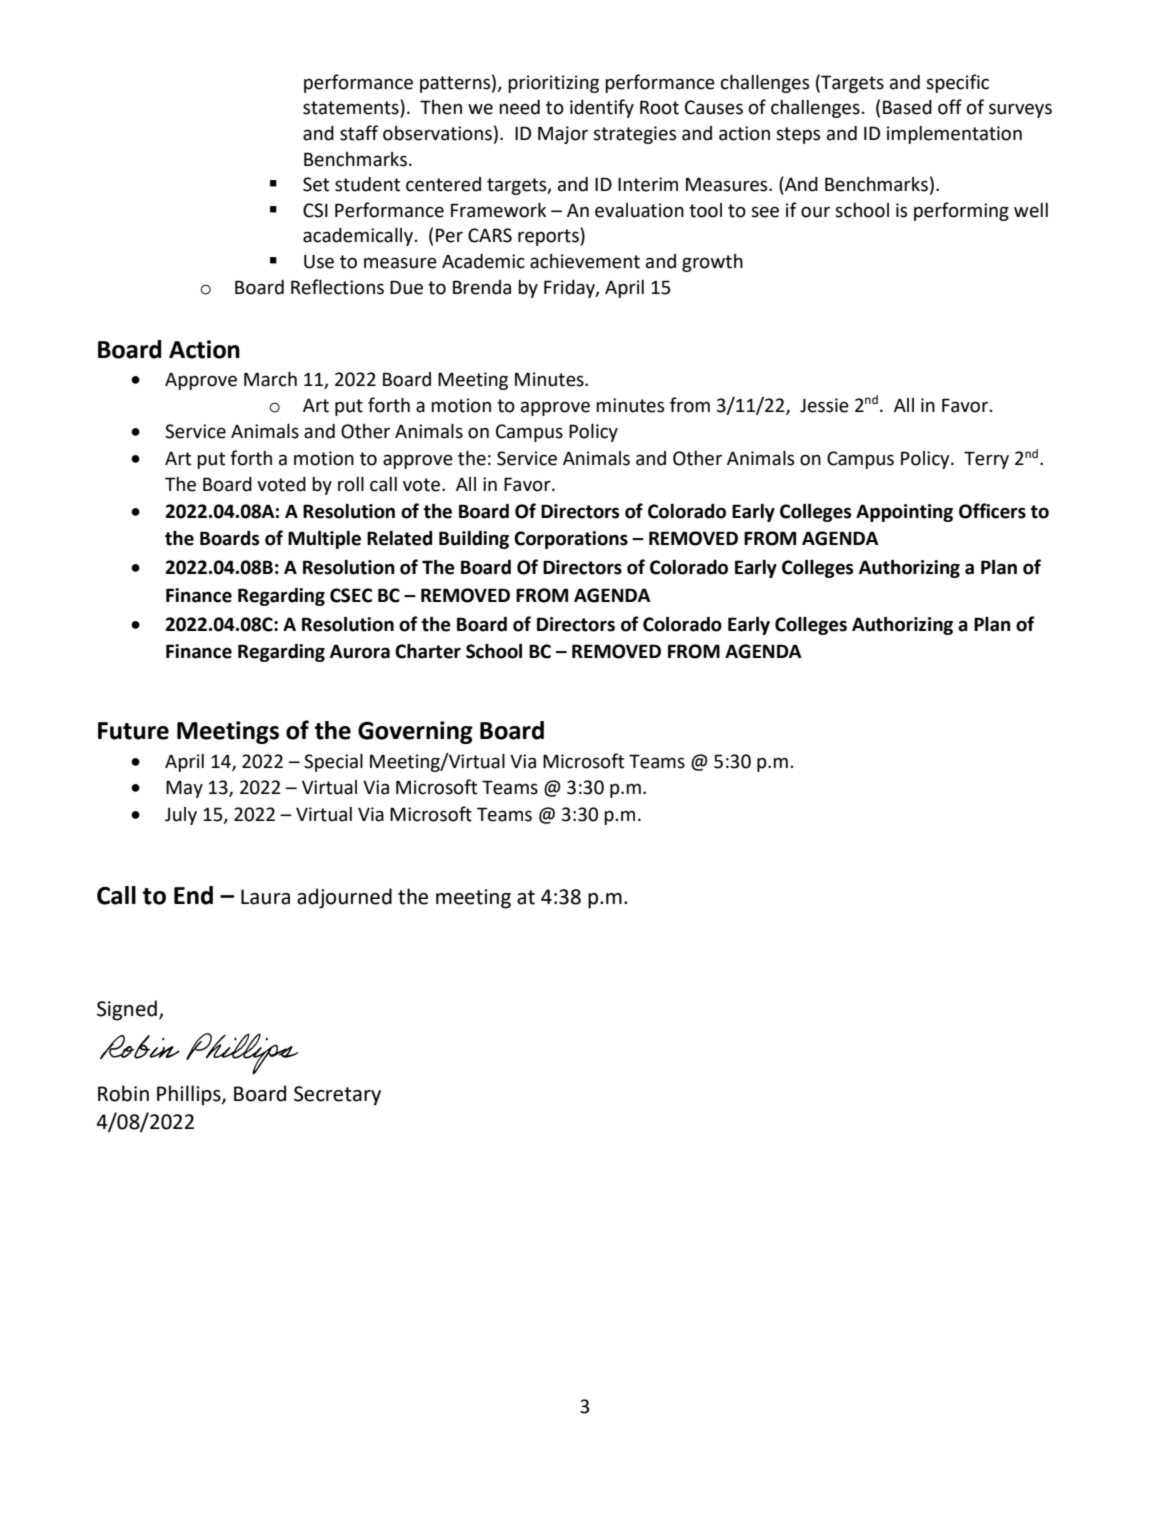 Image resolution: width=1170 pixels, height=1513 pixels. I want to click on Jessie, so click(824, 405).
